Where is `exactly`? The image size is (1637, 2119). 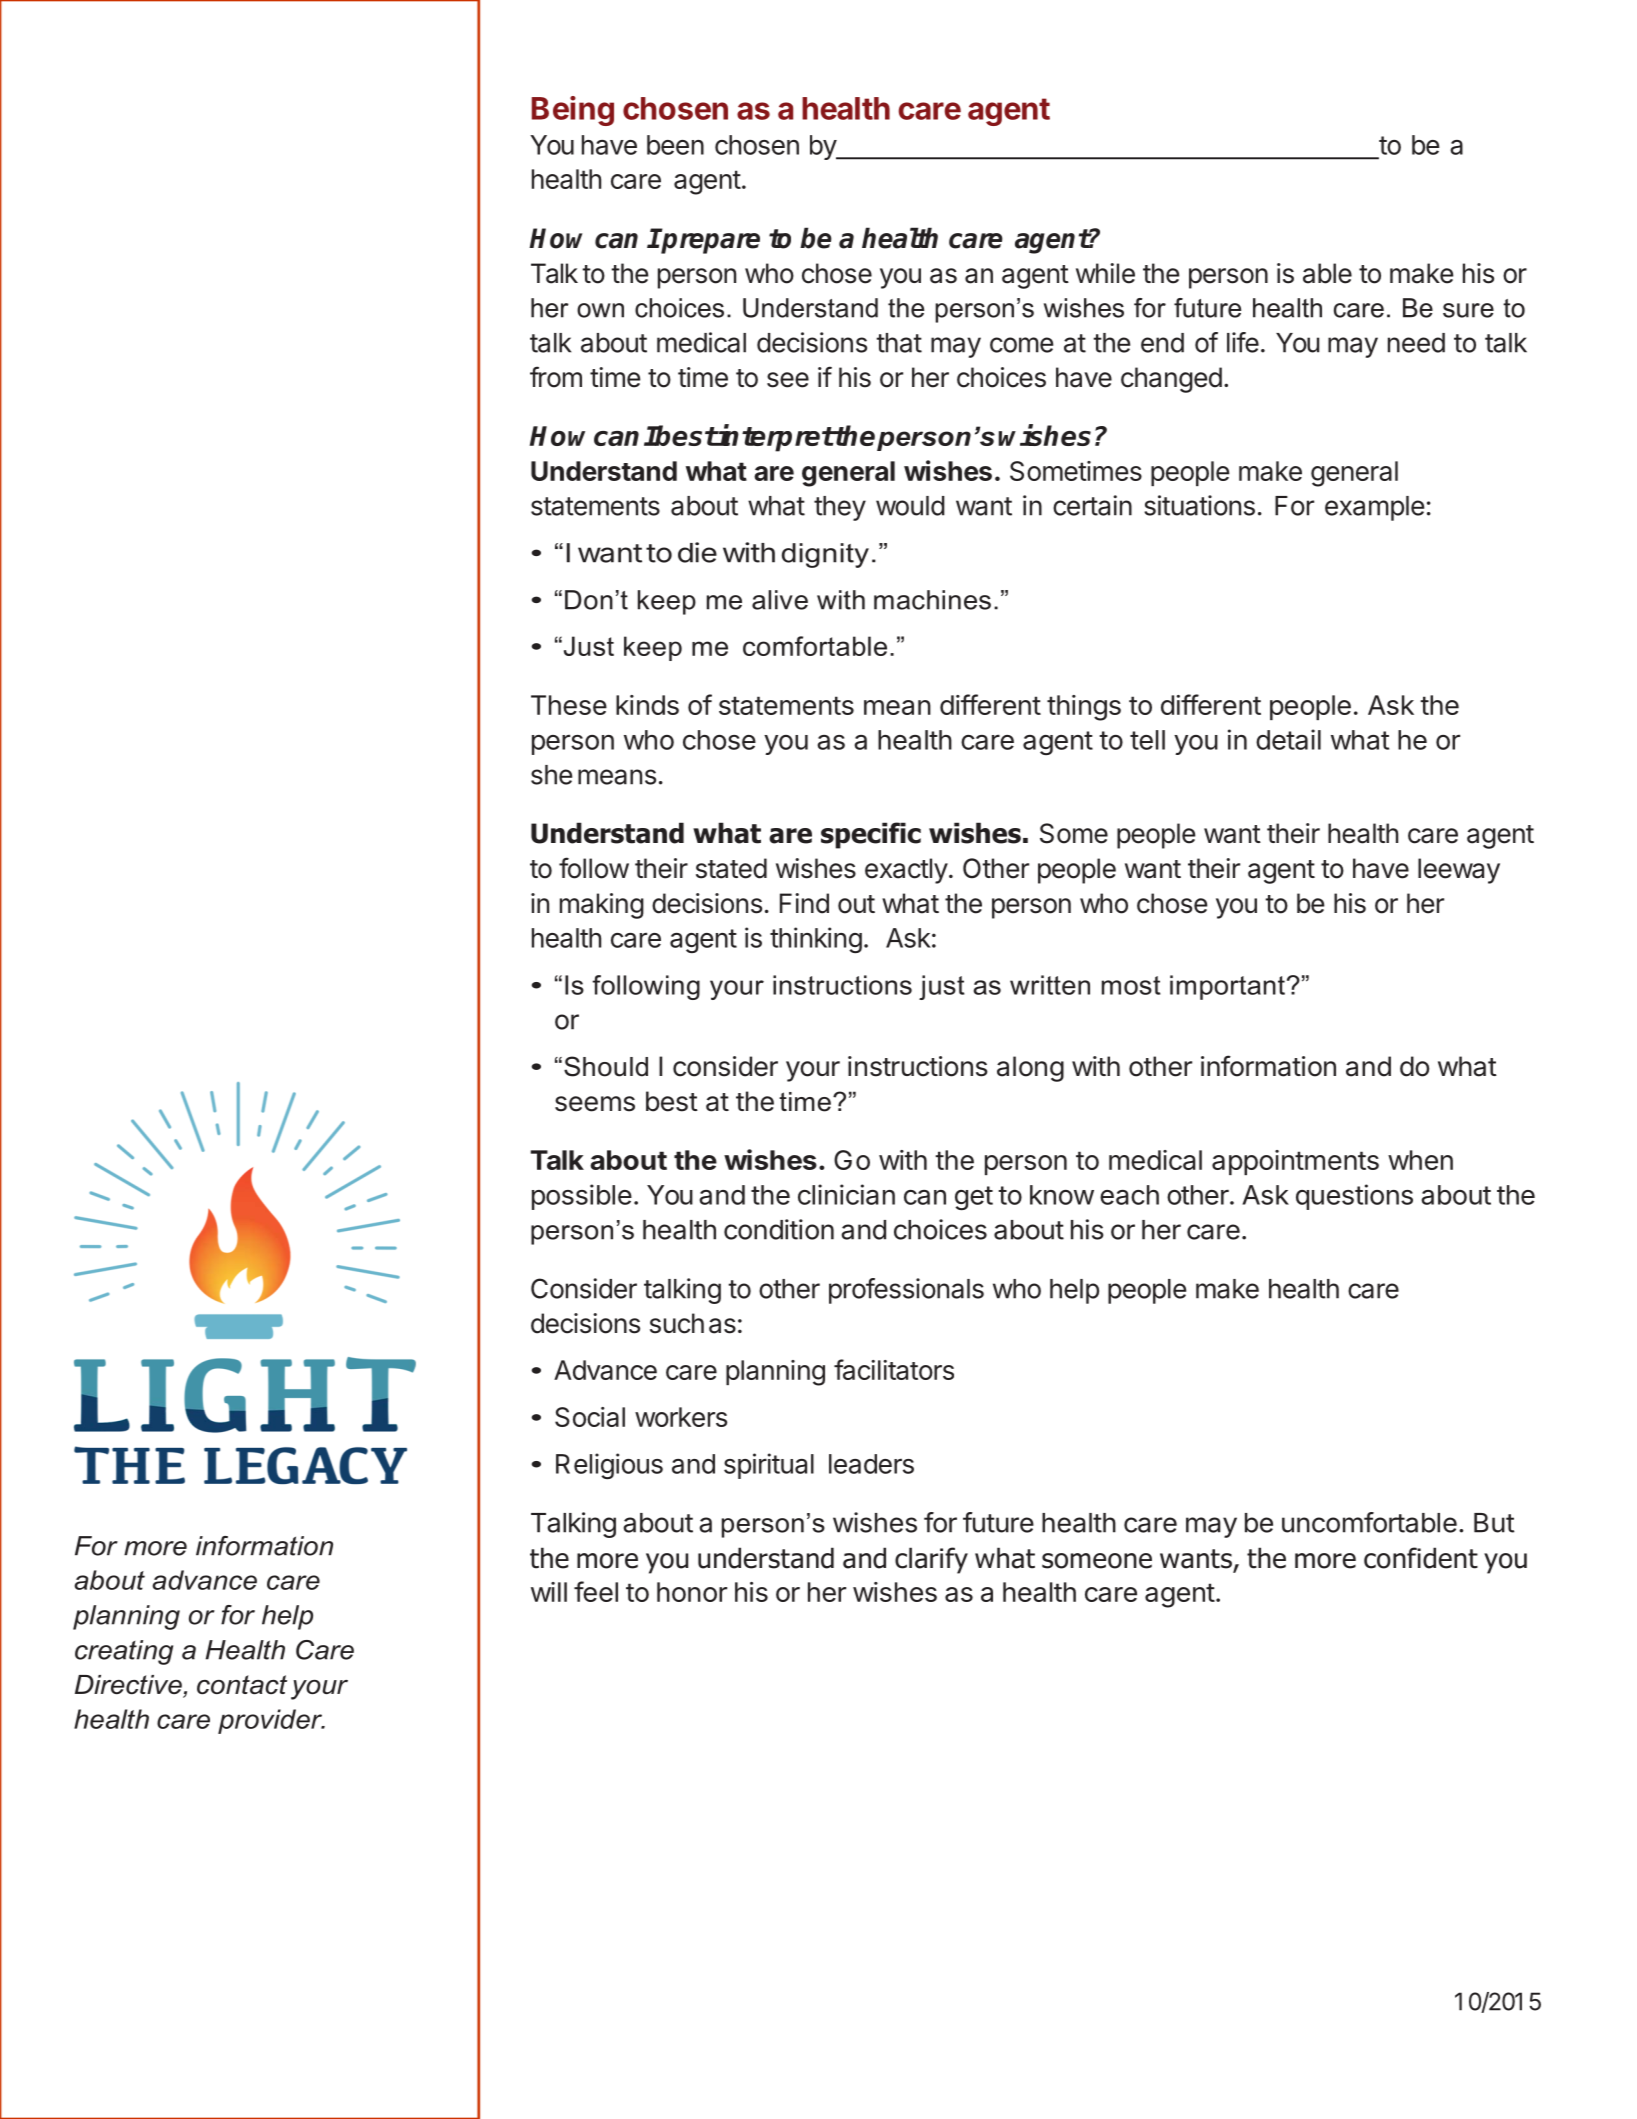
exactly is located at coordinates (906, 871).
